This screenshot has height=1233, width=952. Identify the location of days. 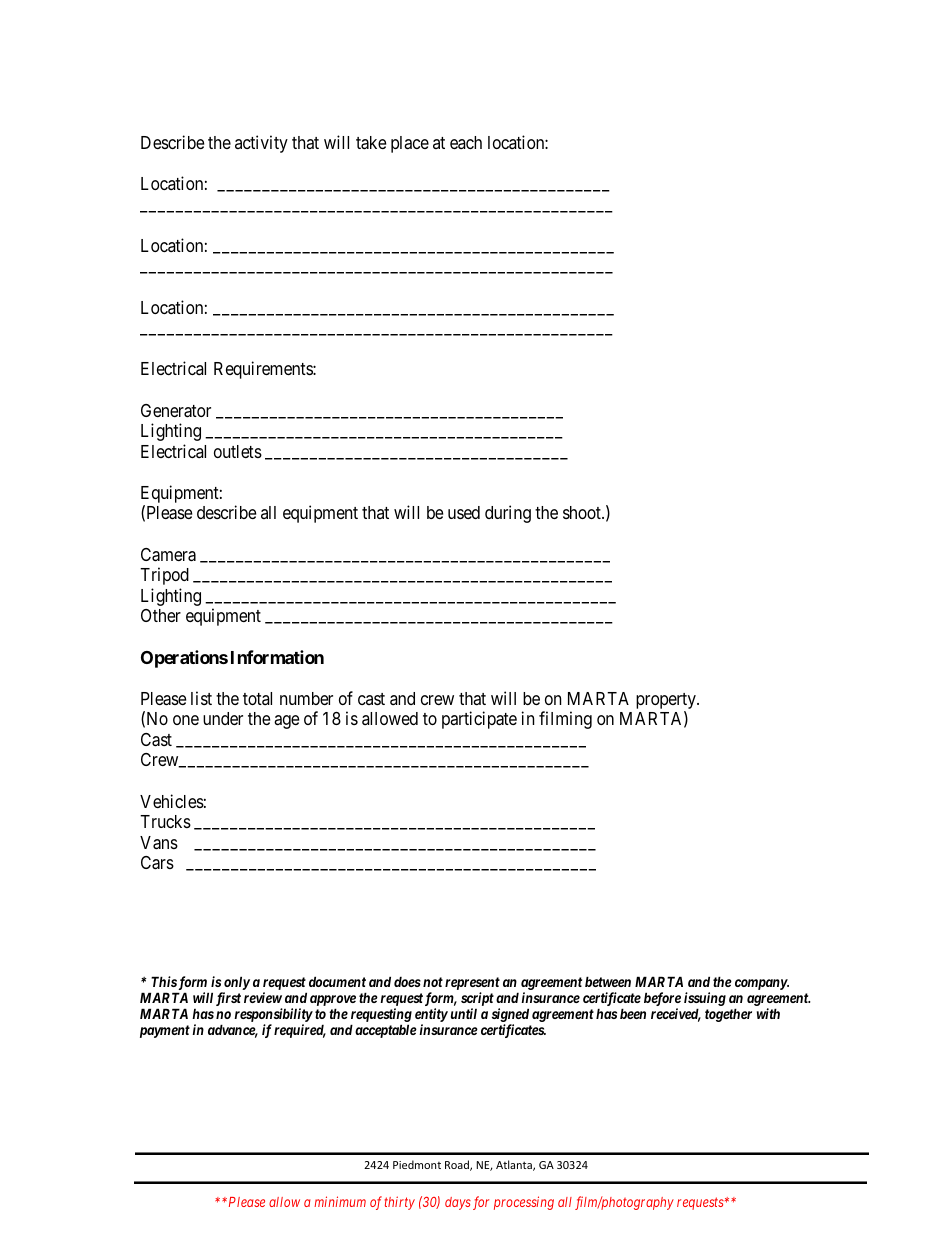
(458, 1203).
